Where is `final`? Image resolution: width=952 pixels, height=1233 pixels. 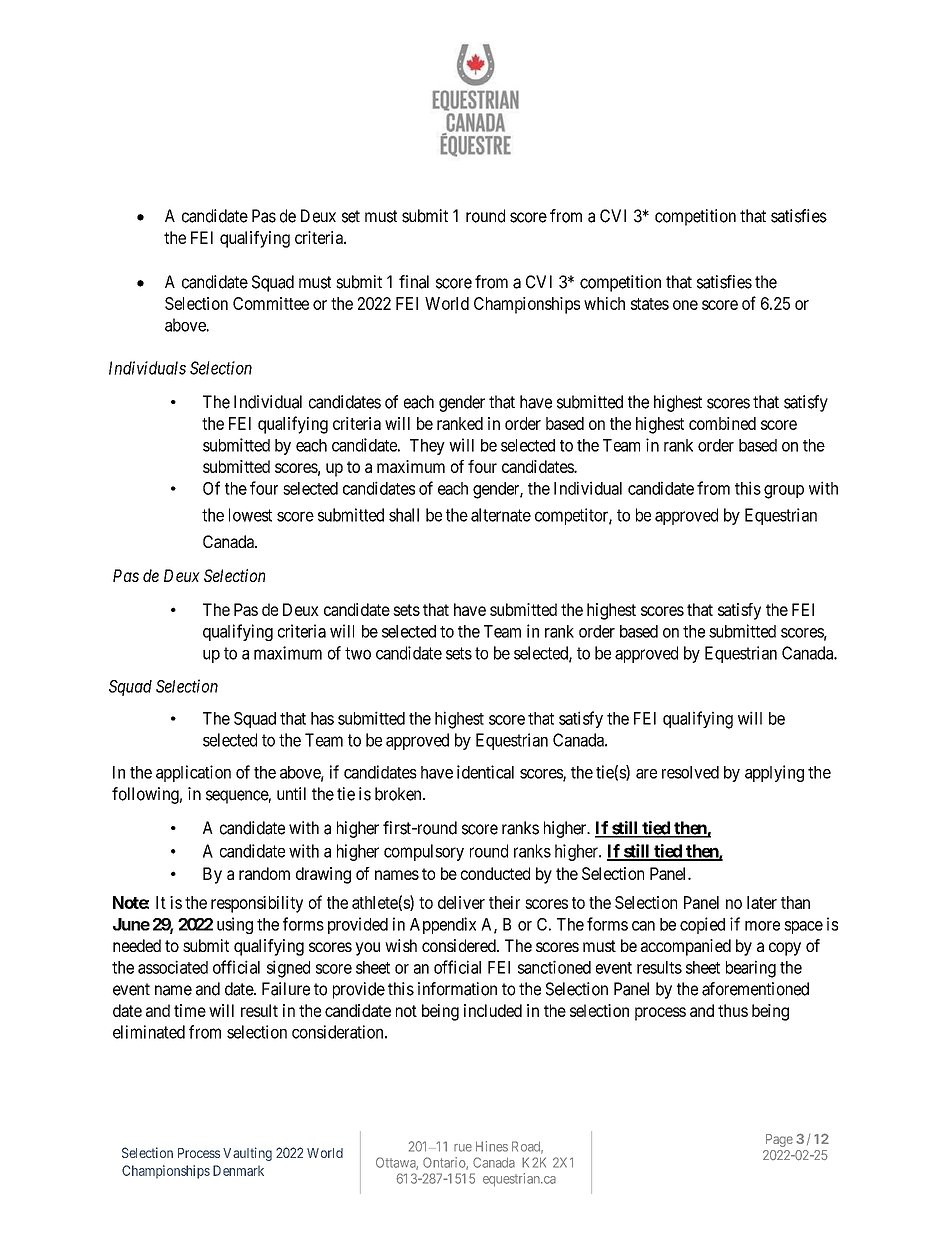 final is located at coordinates (414, 282).
